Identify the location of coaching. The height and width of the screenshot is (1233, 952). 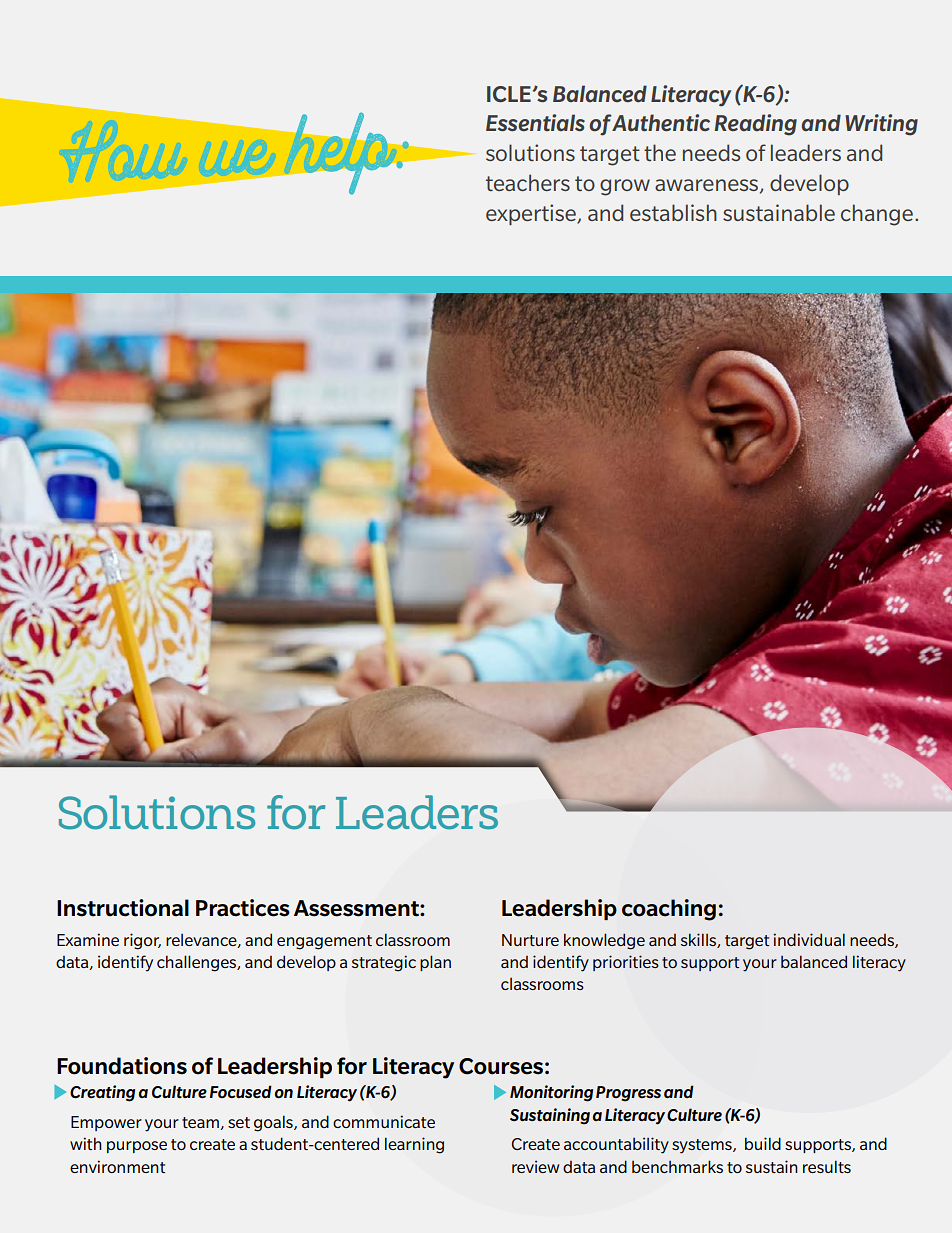
(669, 910).
